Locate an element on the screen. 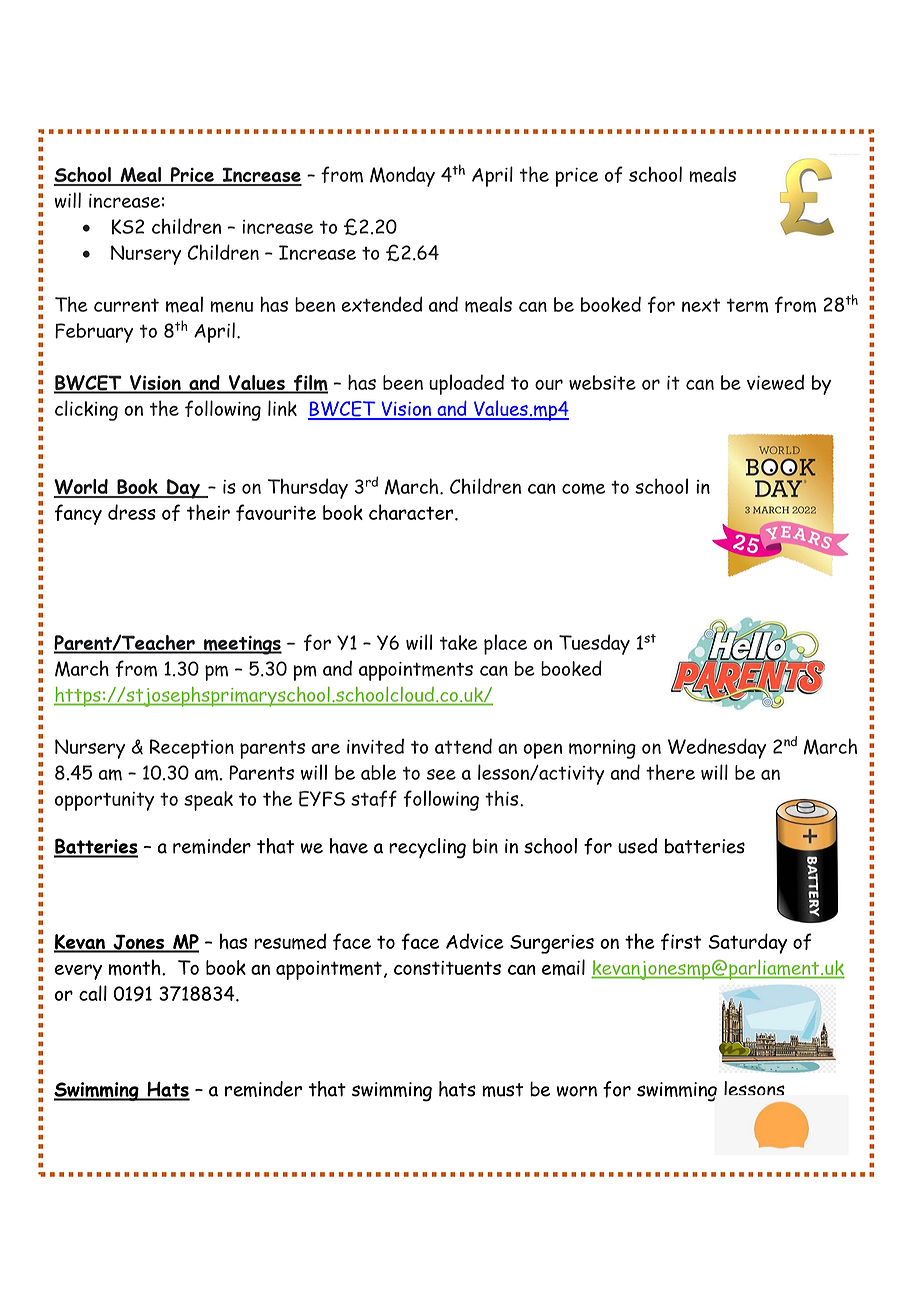  next is located at coordinates (701, 305).
